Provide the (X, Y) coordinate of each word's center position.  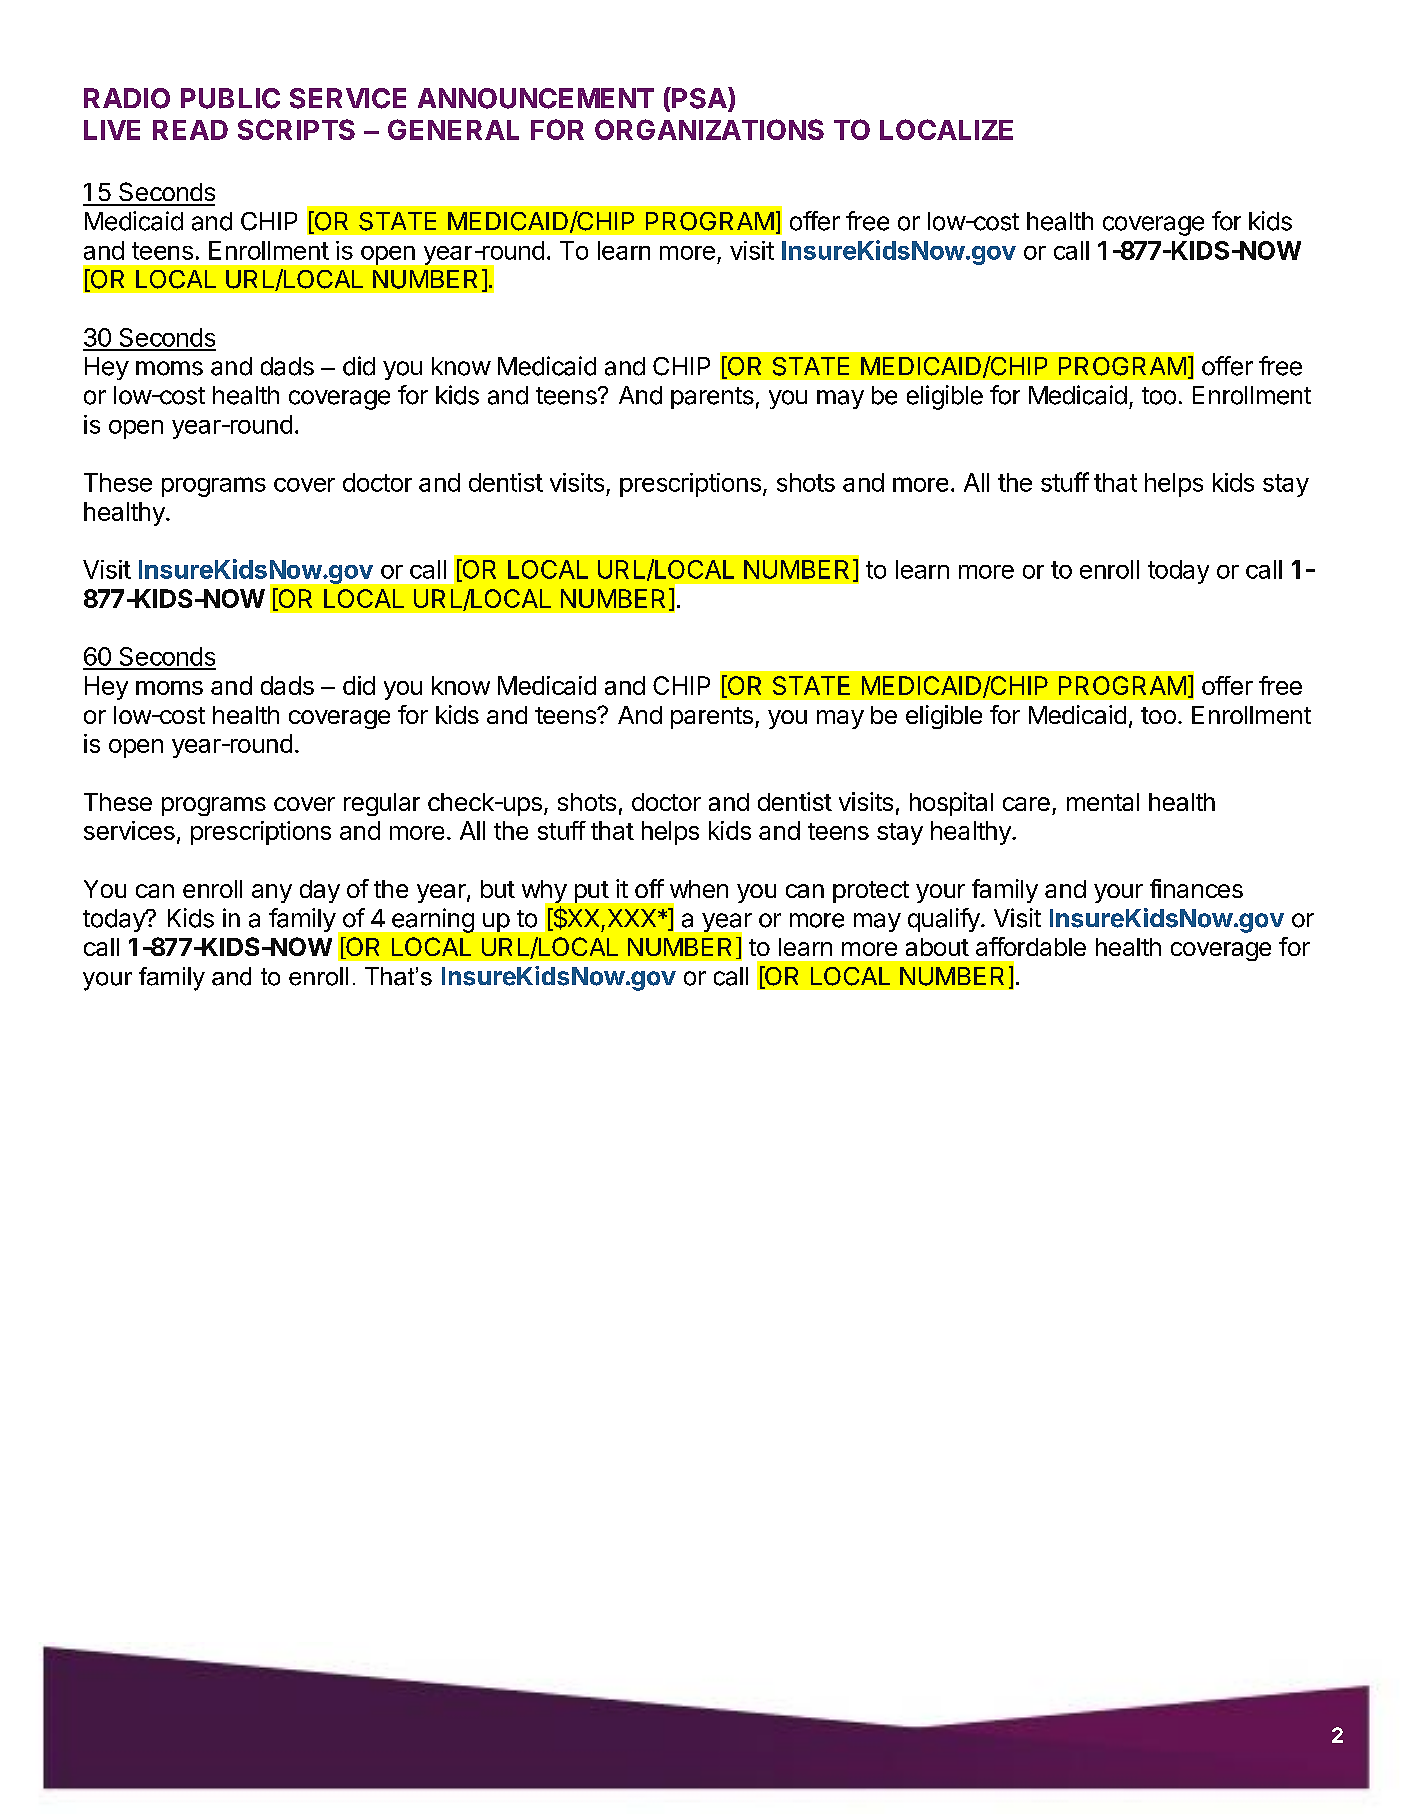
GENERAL (453, 129)
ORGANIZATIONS (709, 129)
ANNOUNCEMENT (536, 98)
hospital (951, 804)
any (272, 893)
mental (1103, 802)
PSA (699, 99)
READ (190, 130)
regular (382, 804)
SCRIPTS (296, 129)
